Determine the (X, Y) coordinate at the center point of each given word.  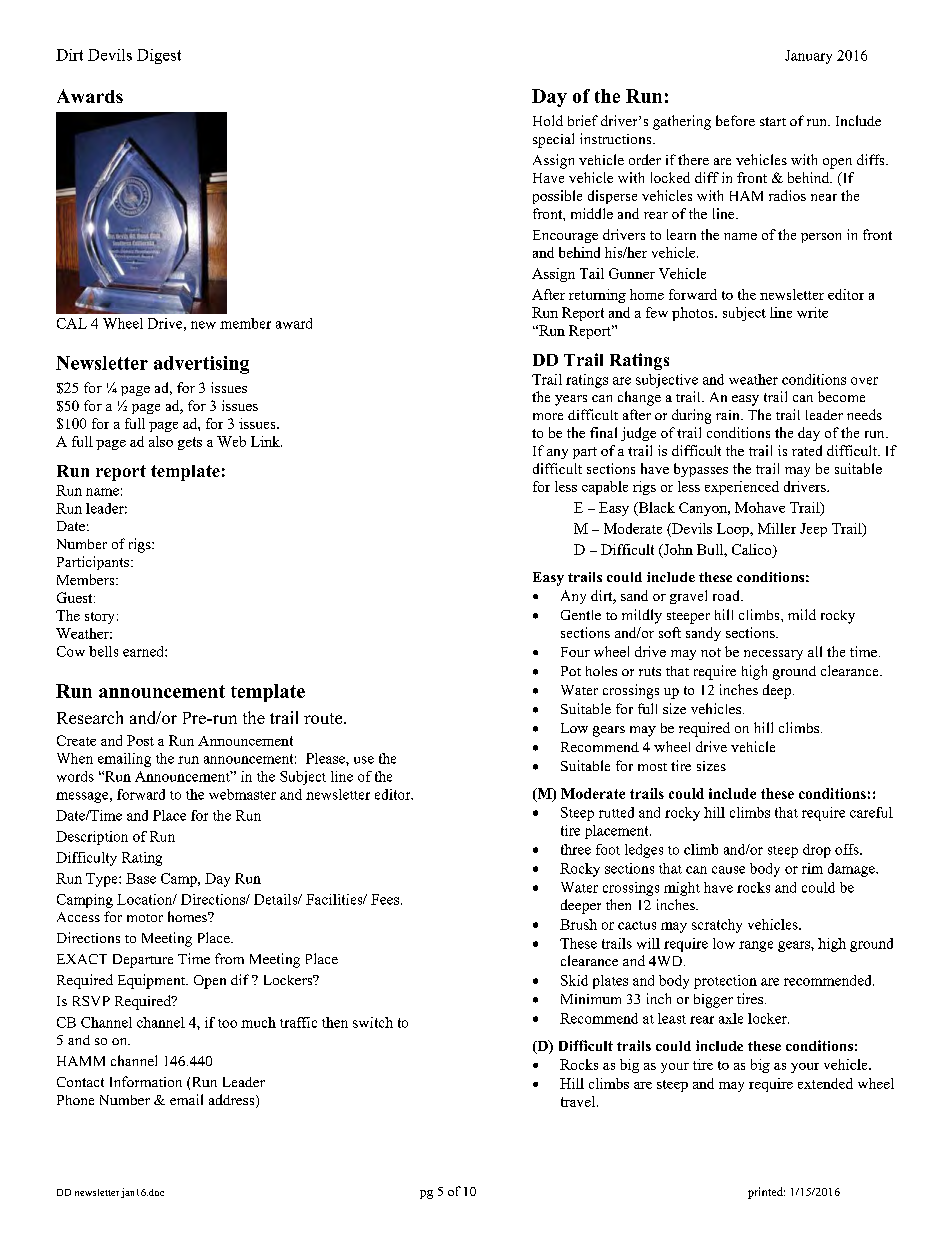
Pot (571, 671)
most (652, 767)
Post (140, 740)
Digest (159, 56)
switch (373, 1022)
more (548, 416)
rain (729, 415)
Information (146, 1081)
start (773, 121)
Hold (548, 120)
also (161, 441)
